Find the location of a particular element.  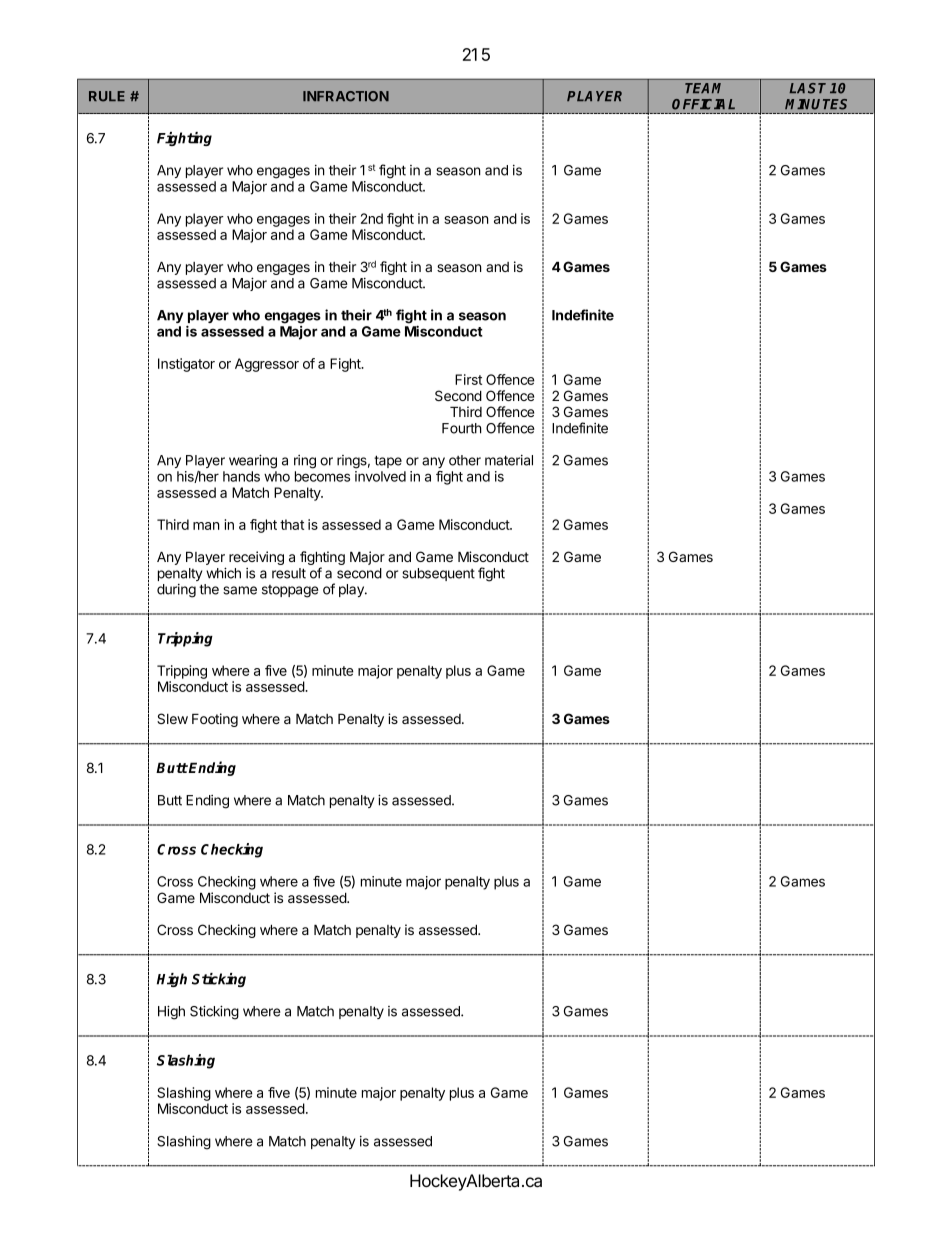

Instigator is located at coordinates (186, 365).
